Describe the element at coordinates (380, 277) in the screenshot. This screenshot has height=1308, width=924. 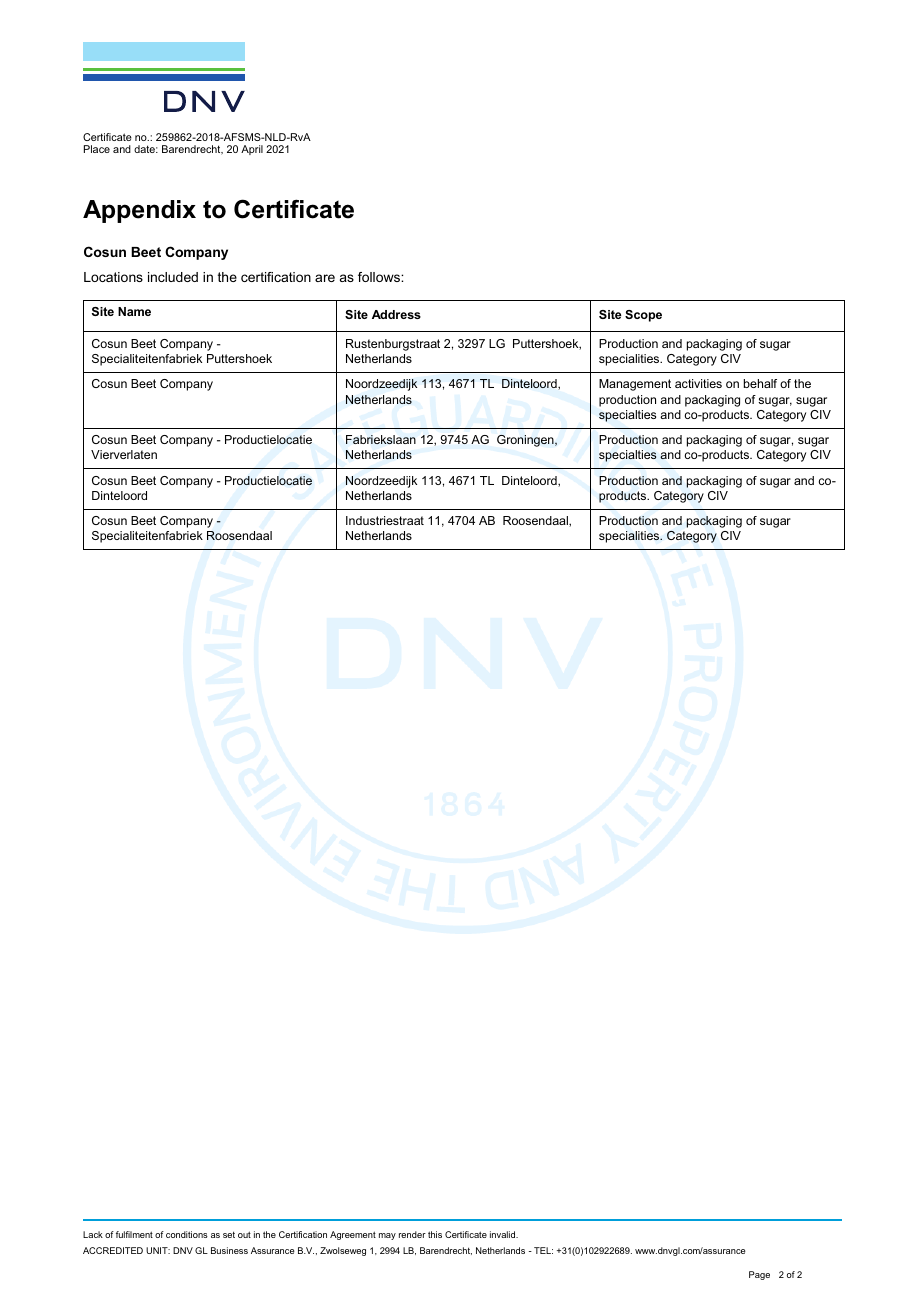
I see `follows` at that location.
